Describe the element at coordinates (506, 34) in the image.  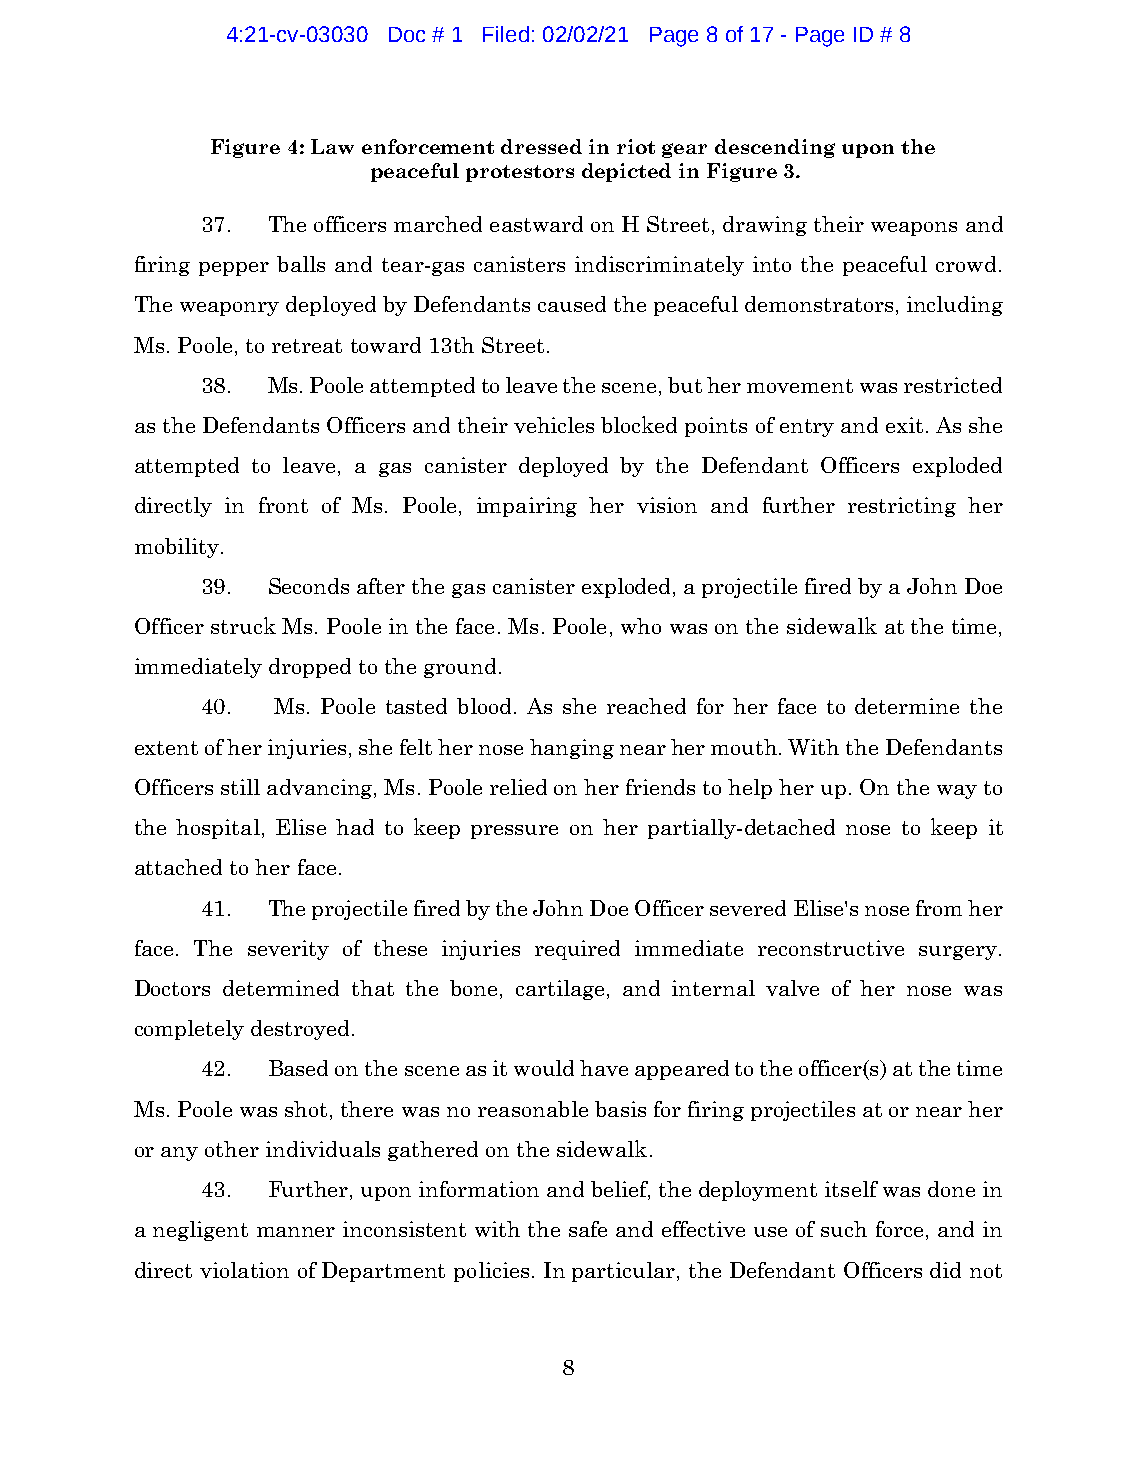
I see `Filed` at that location.
